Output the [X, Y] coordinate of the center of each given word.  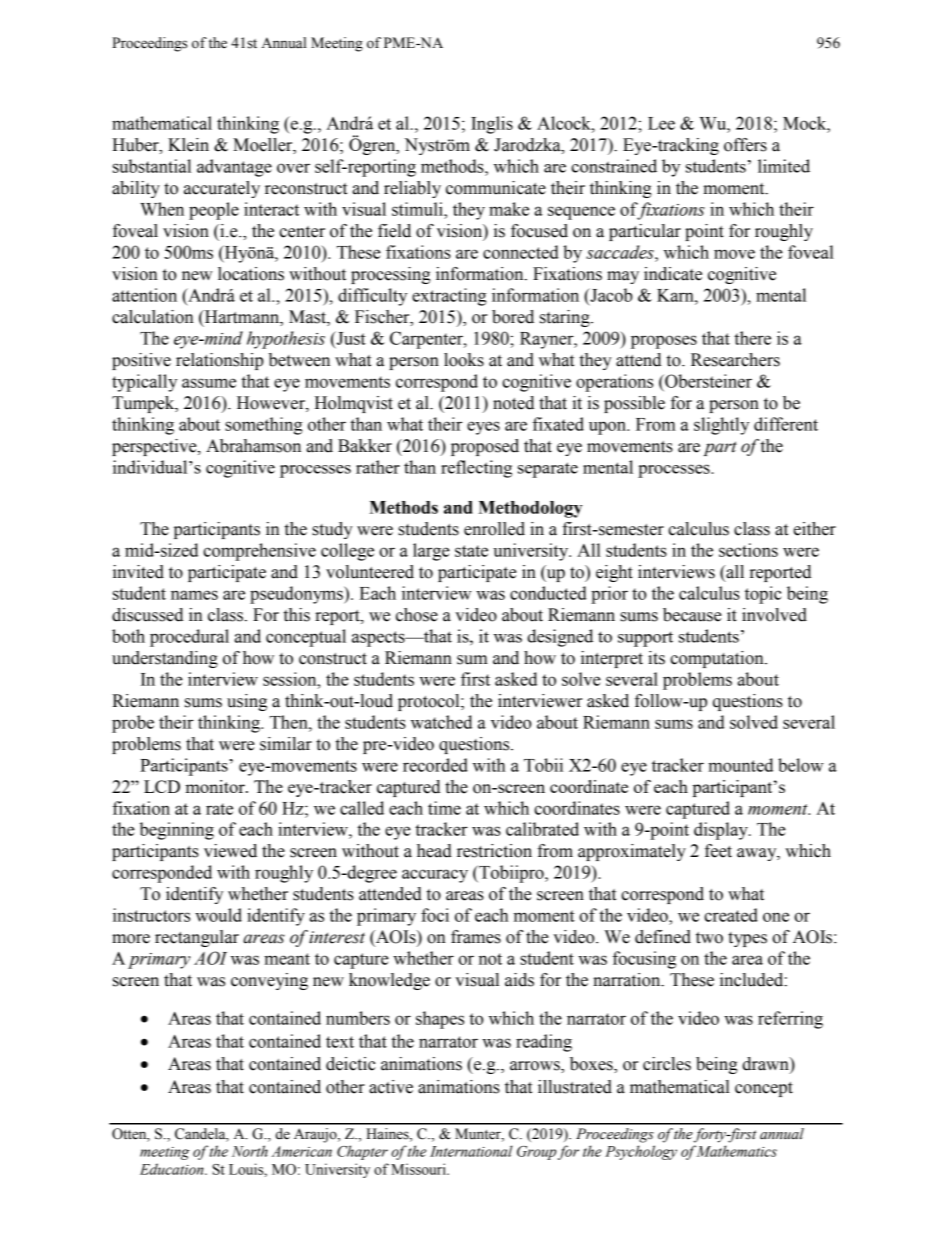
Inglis [492, 125]
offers [745, 145]
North [250, 1151]
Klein [188, 145]
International [471, 1151]
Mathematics [737, 1151]
